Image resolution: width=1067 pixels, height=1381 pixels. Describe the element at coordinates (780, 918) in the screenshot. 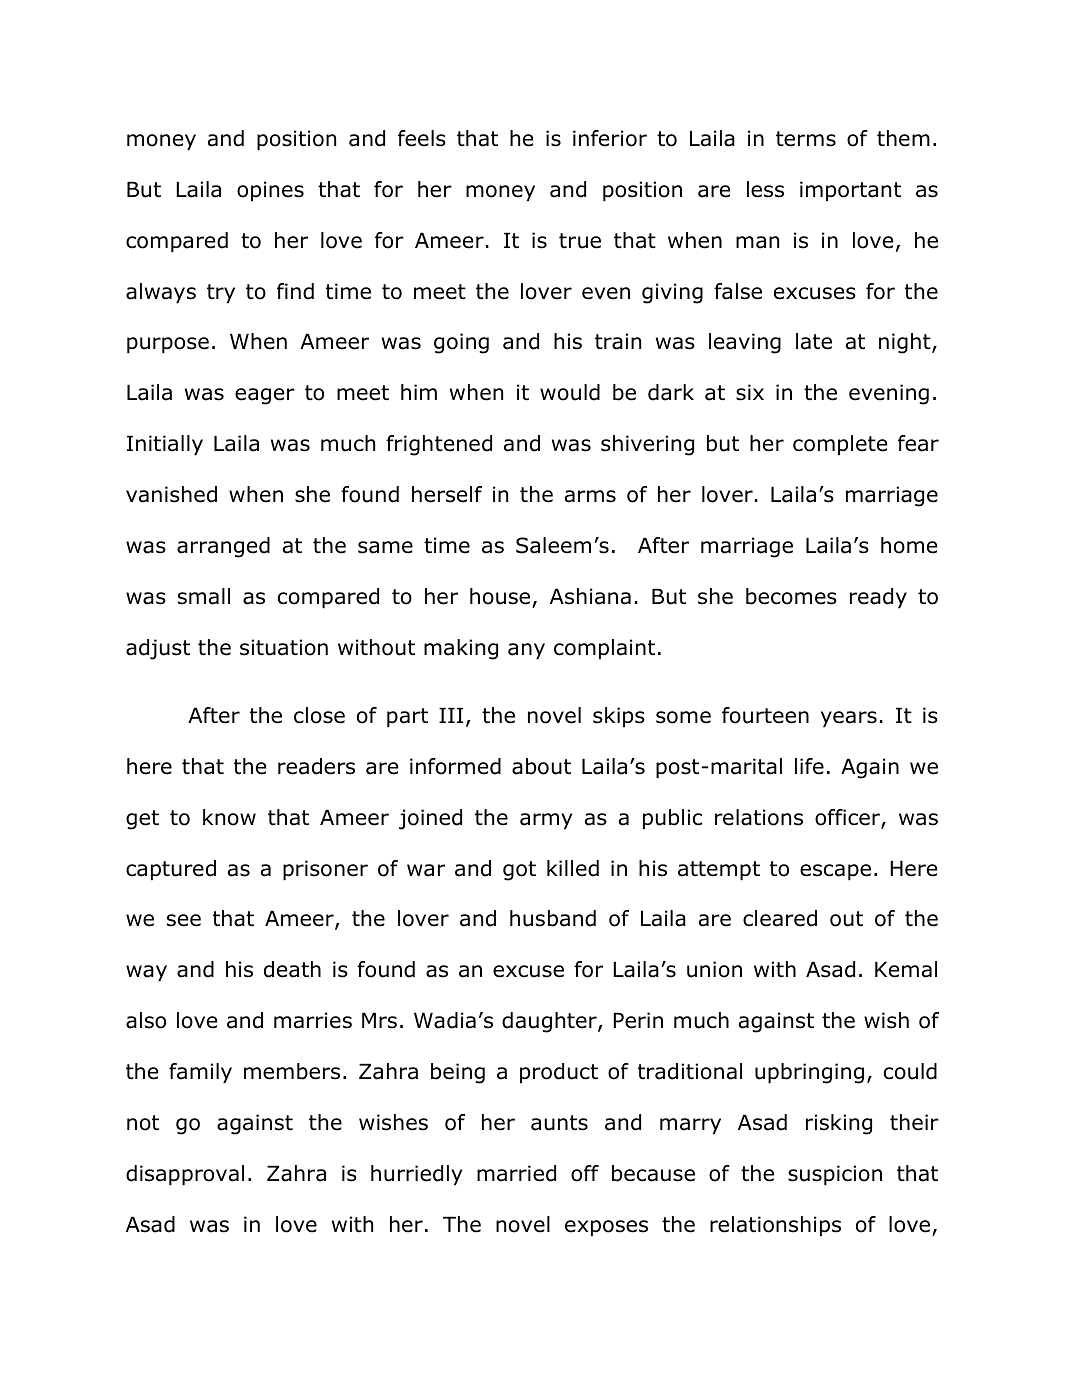

I see `cleared` at that location.
